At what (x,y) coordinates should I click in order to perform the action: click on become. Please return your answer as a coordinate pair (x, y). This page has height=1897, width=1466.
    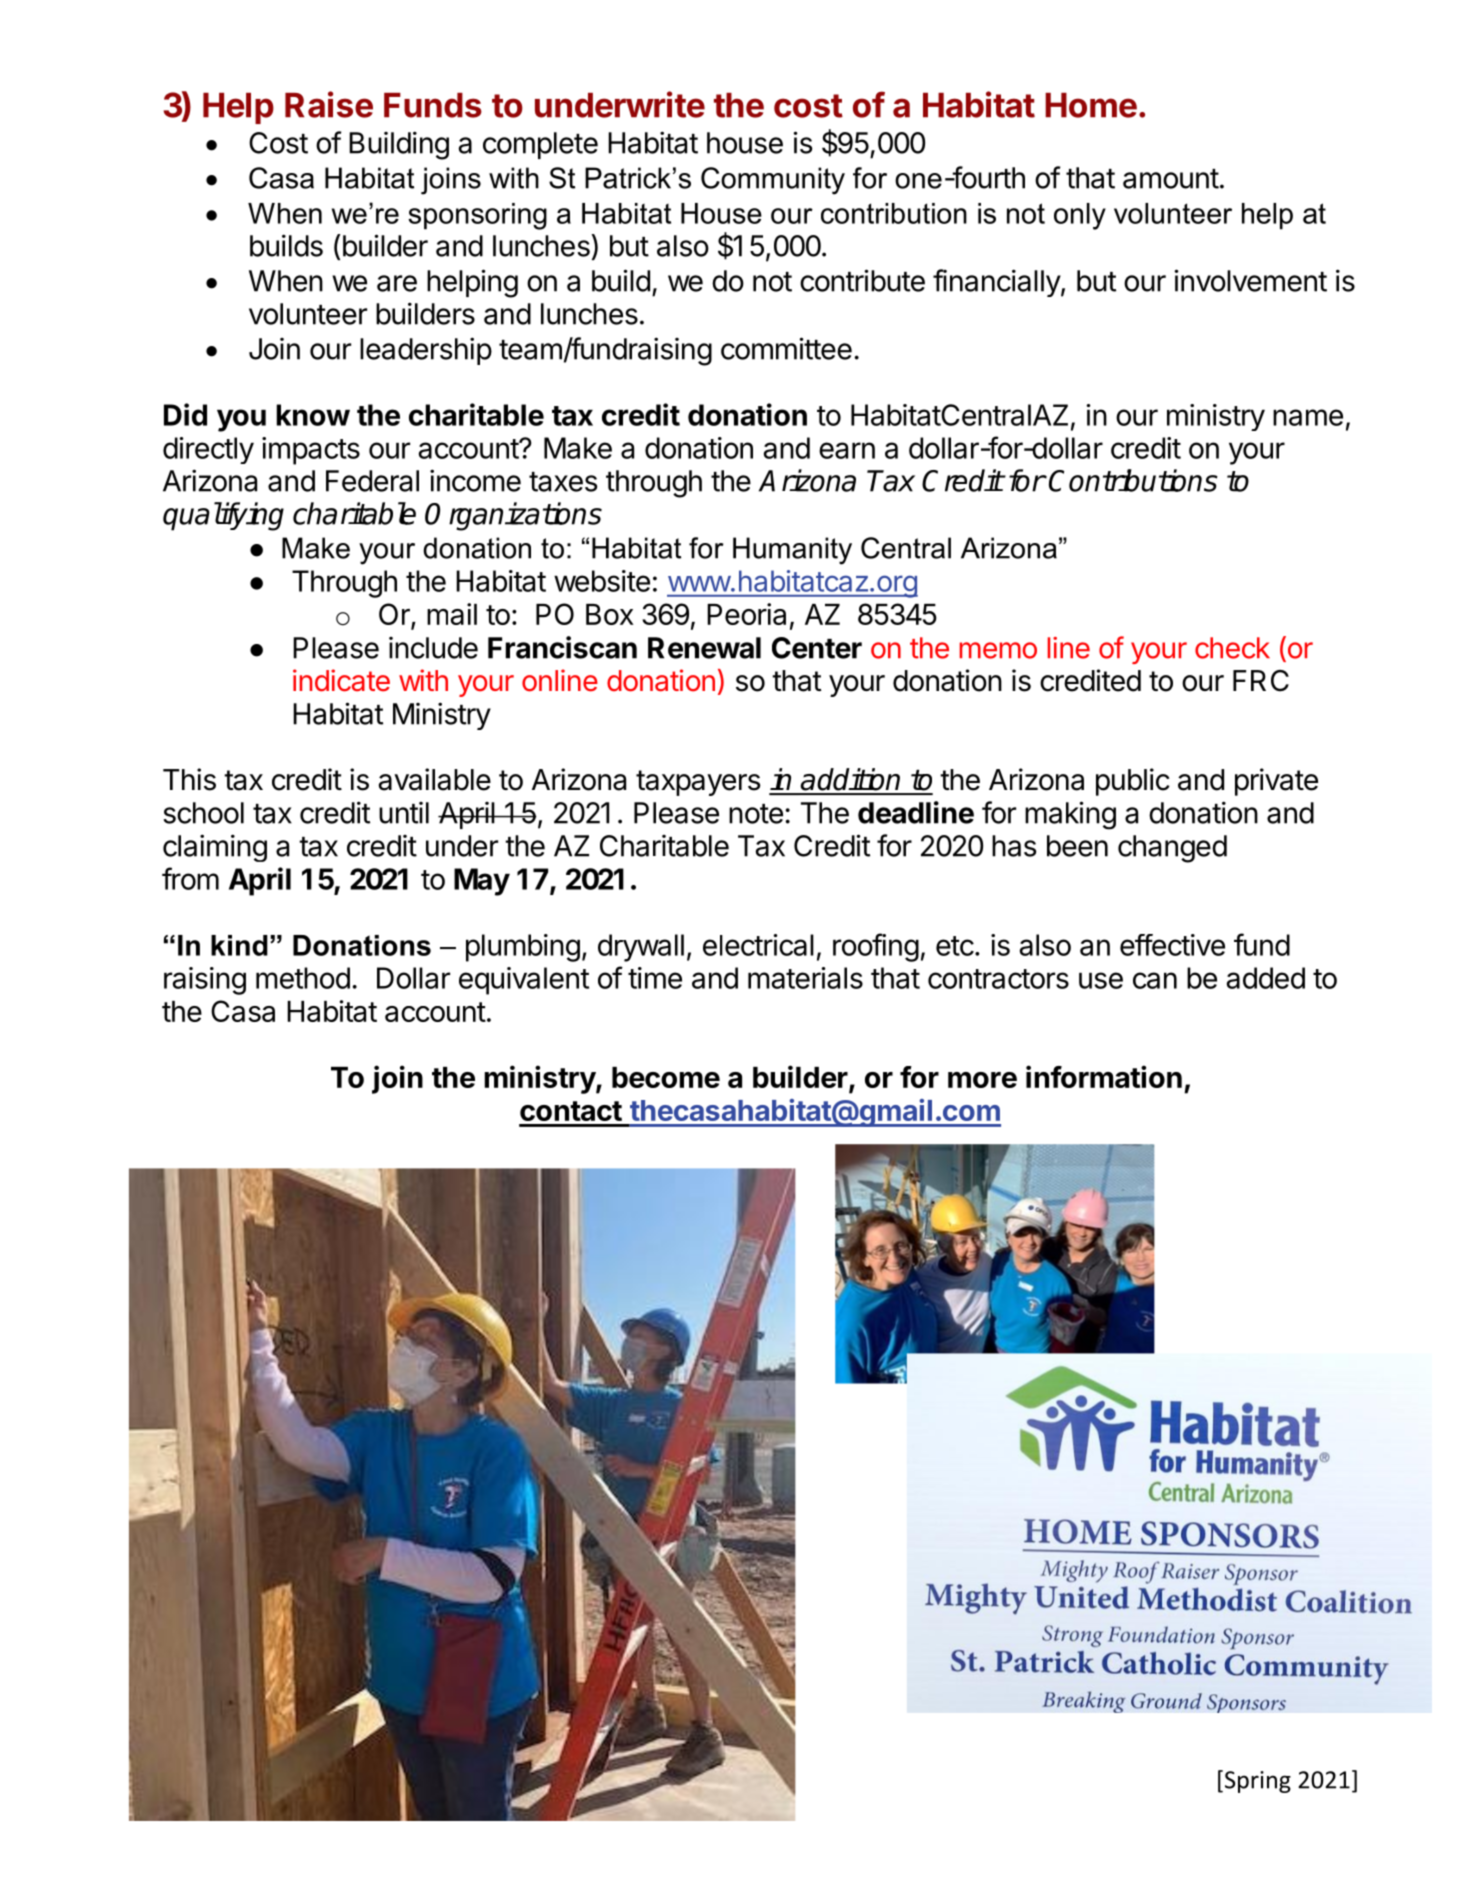
    Looking at the image, I should click on (666, 1077).
